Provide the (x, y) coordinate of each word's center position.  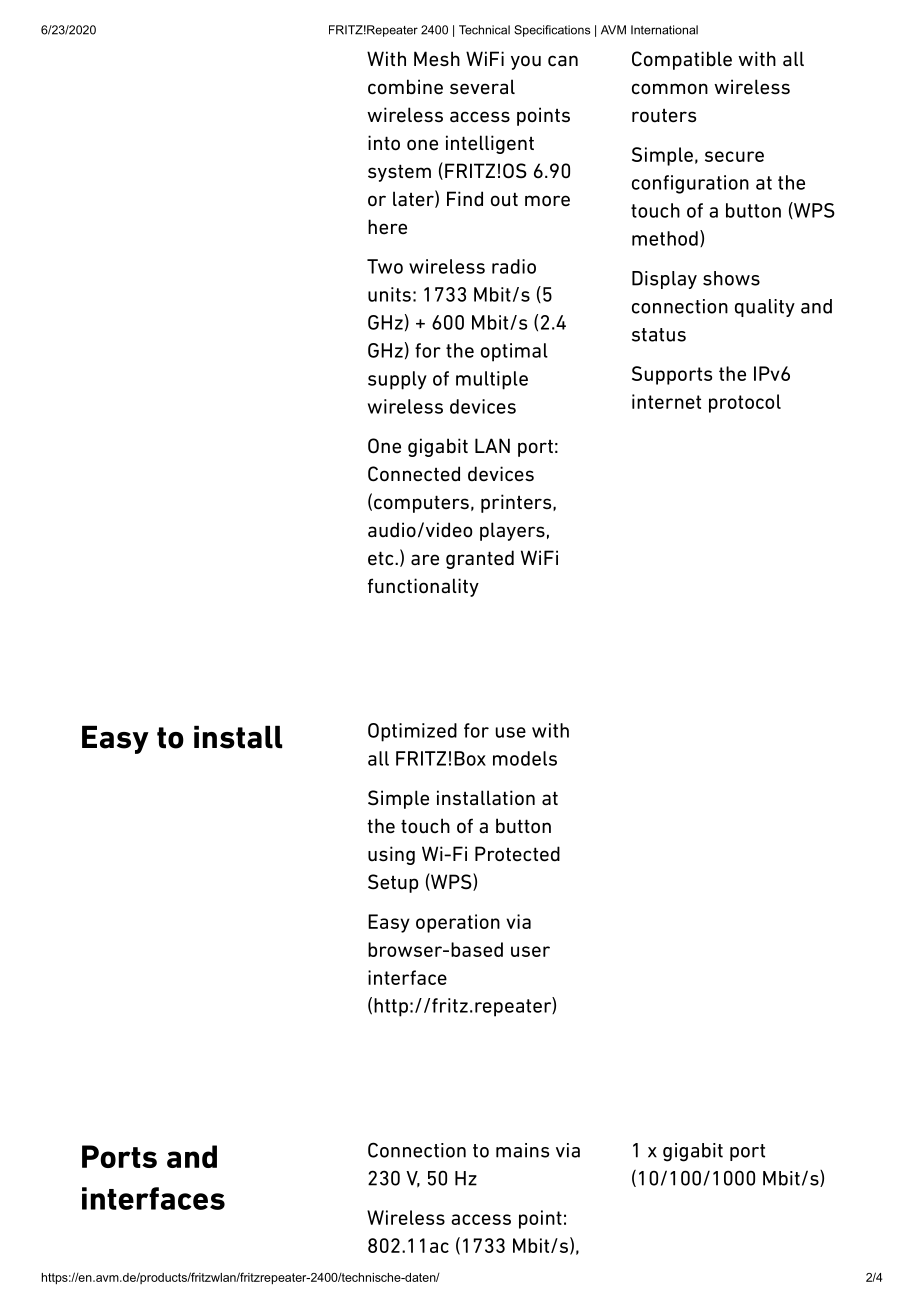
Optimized (412, 732)
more (547, 201)
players (512, 531)
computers (421, 504)
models (525, 758)
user (530, 951)
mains (522, 1150)
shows (731, 278)
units (389, 294)
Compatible (682, 60)
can (563, 61)
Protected (517, 854)
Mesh (437, 59)
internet (666, 401)
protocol (745, 403)
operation (458, 923)
